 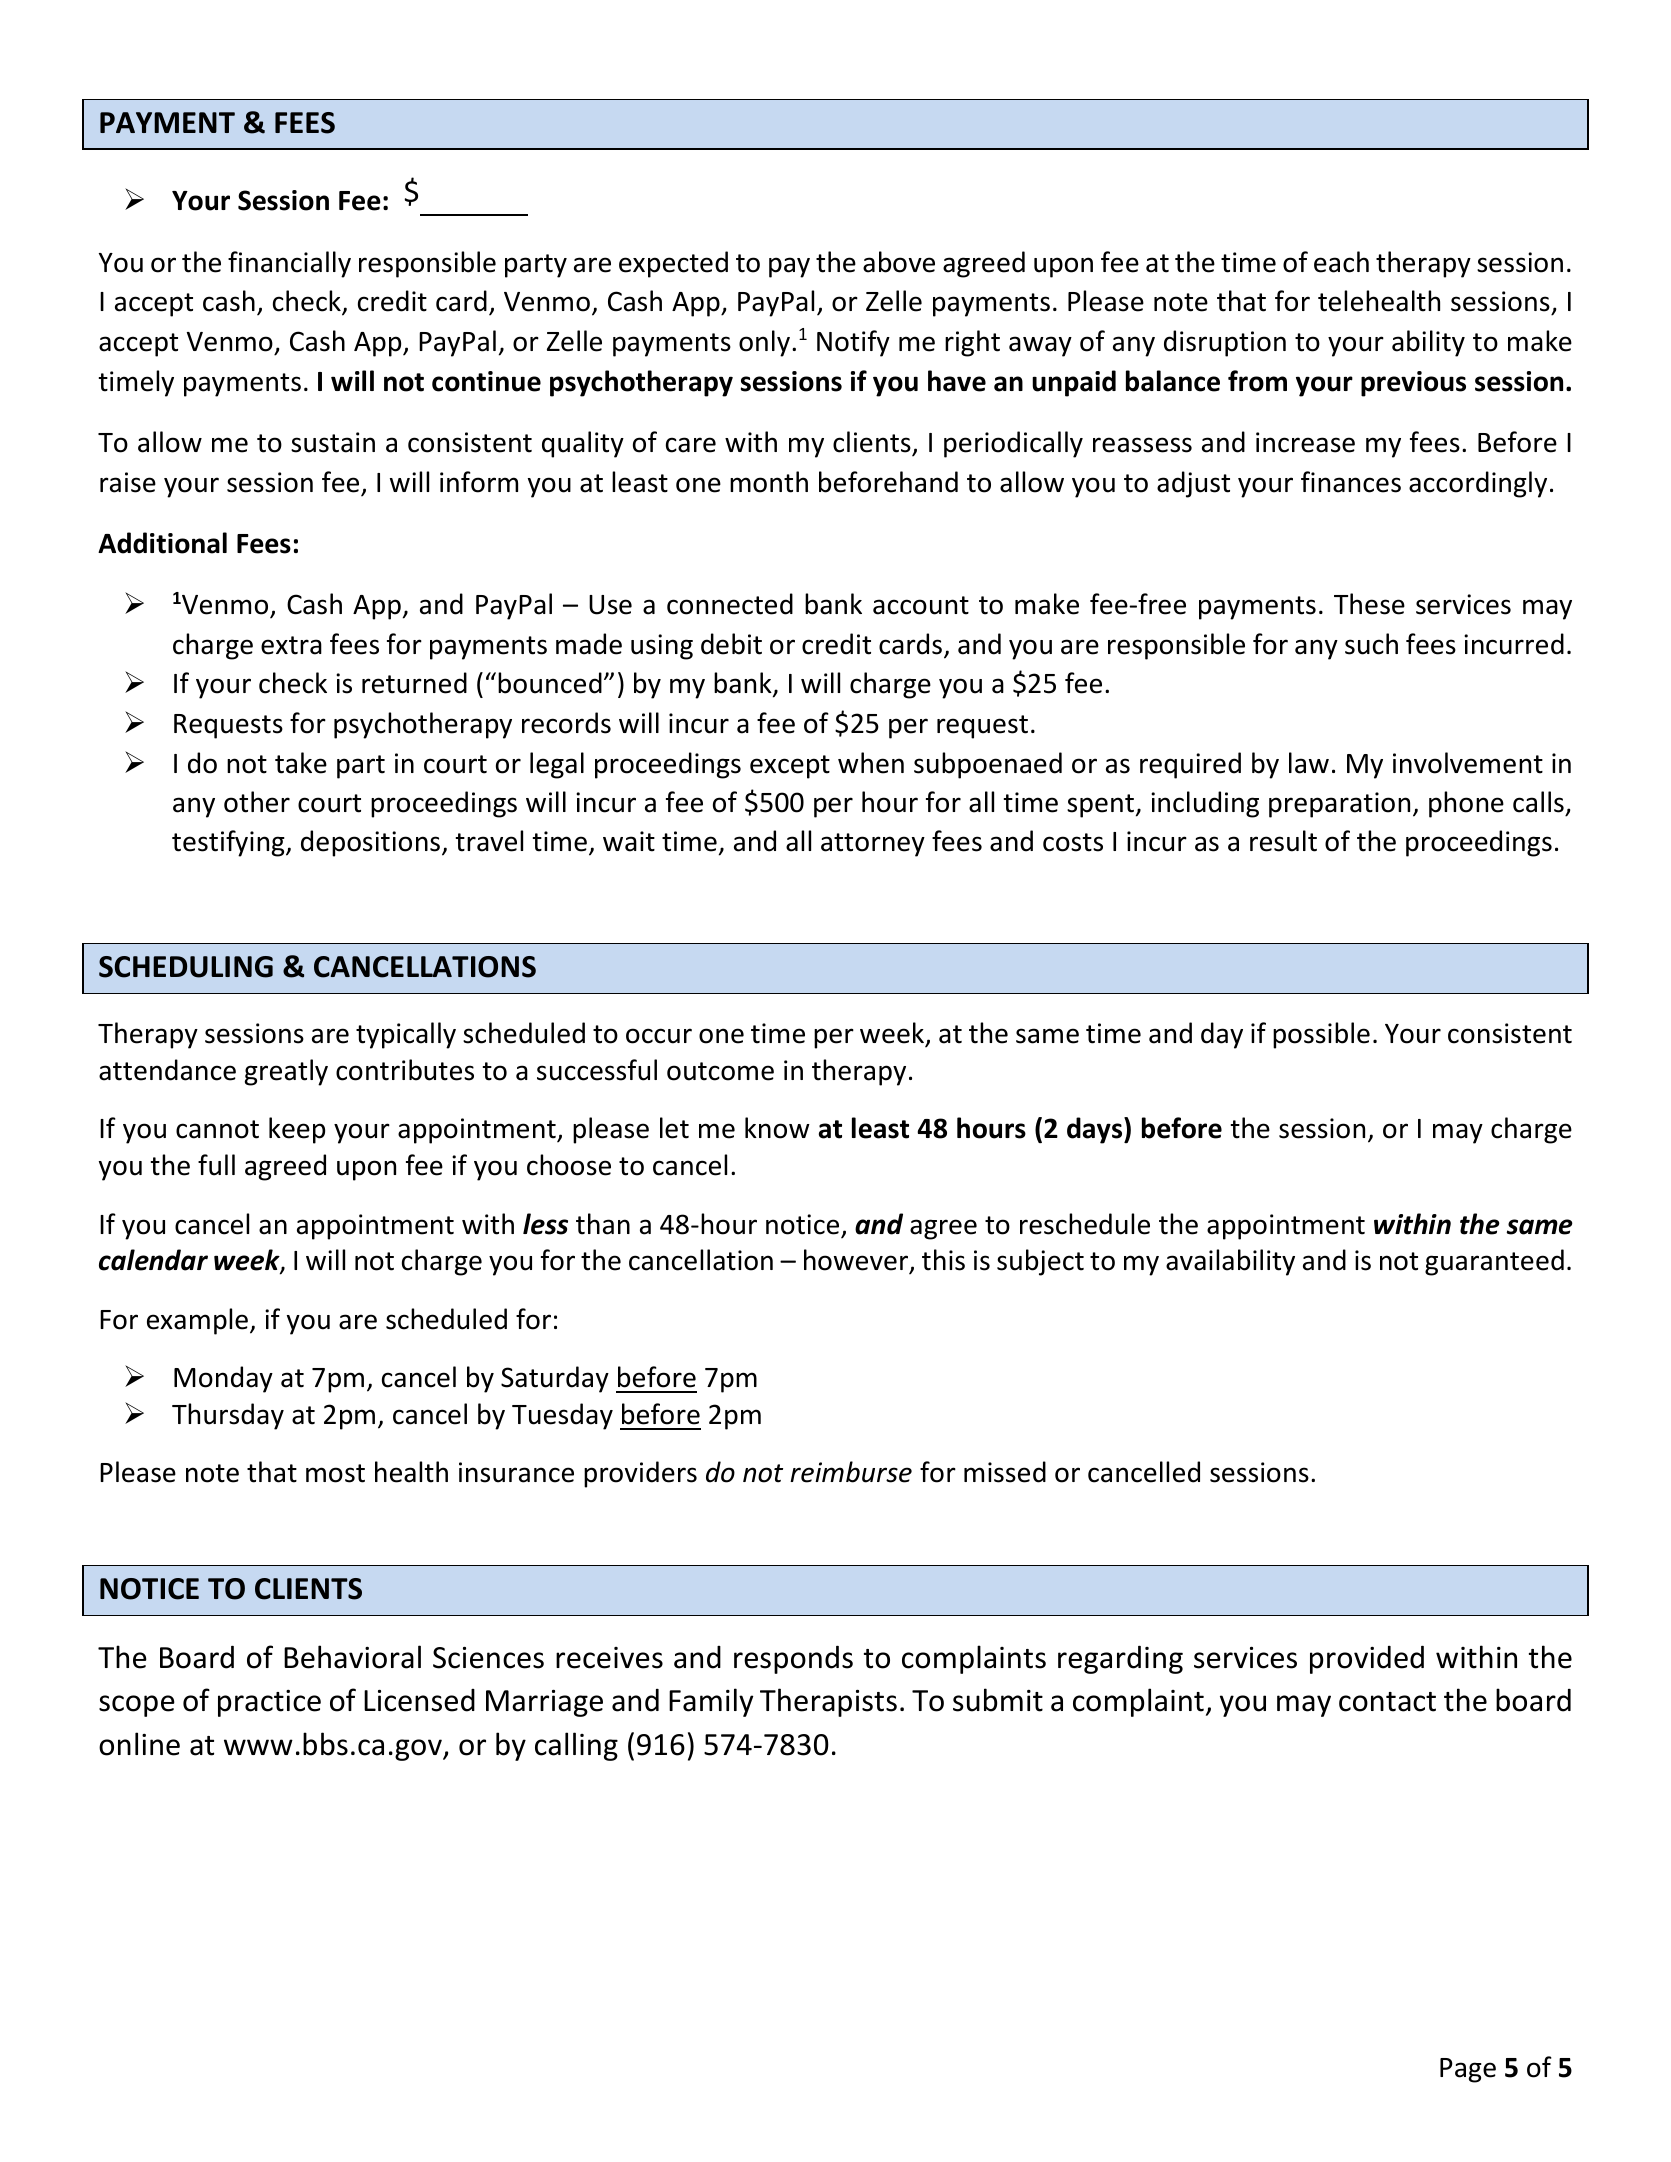 What do you see at coordinates (1341, 262) in the image?
I see `each` at bounding box center [1341, 262].
